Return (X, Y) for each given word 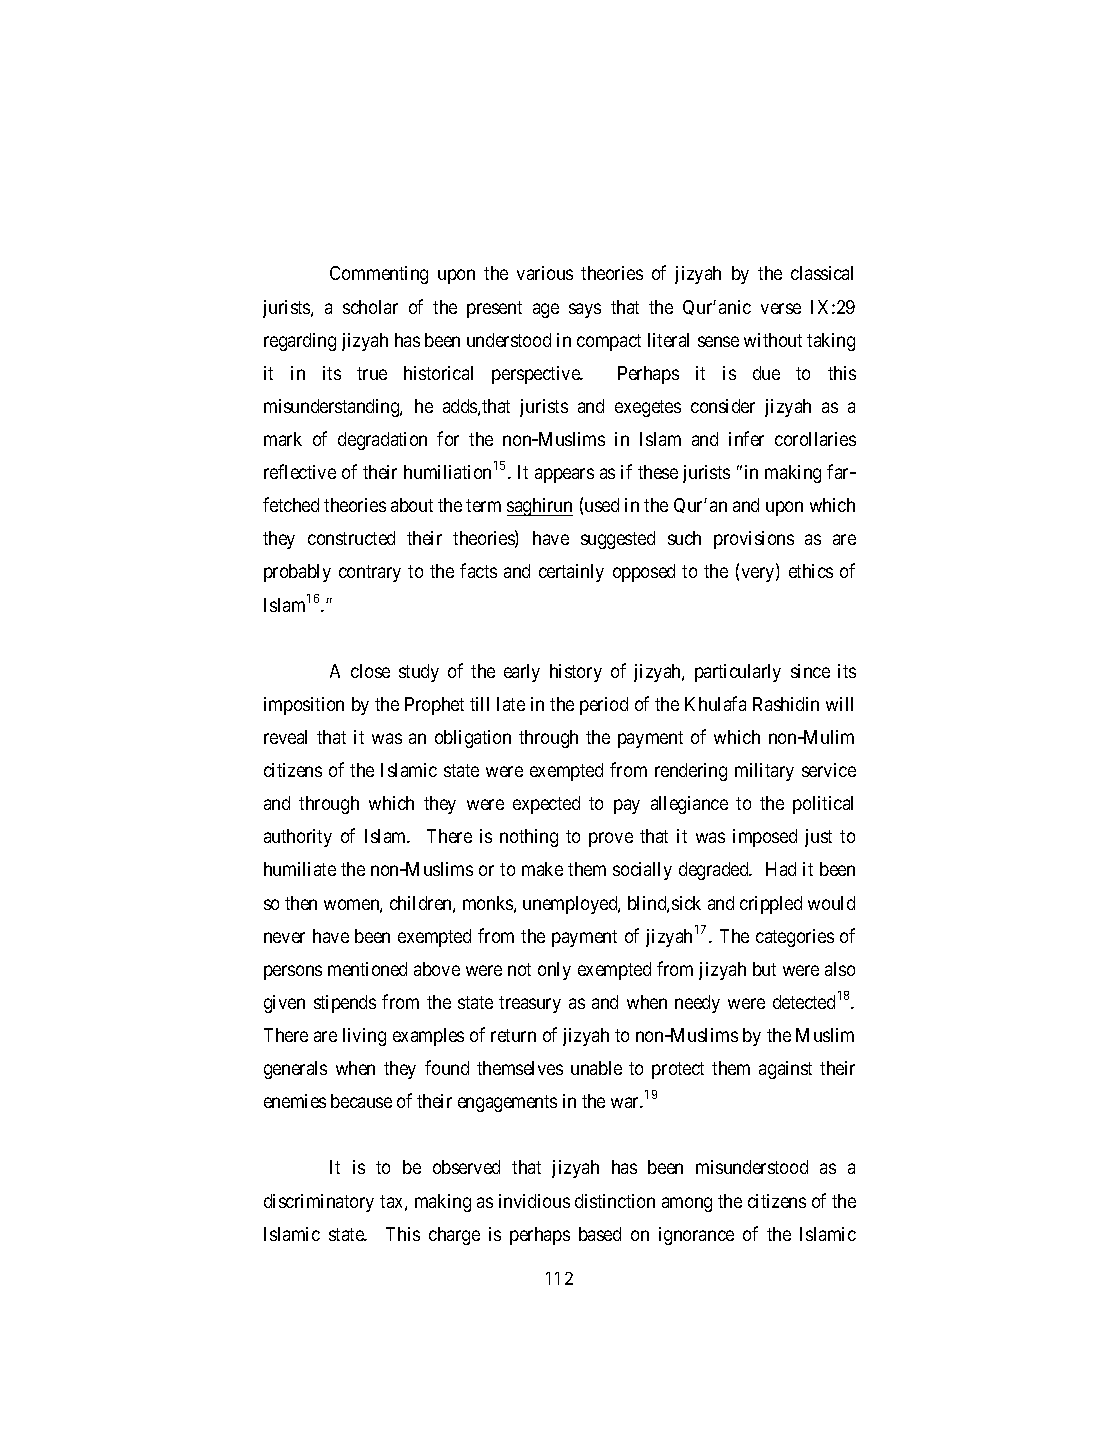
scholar (370, 307)
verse (781, 308)
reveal (285, 737)
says (585, 310)
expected (546, 805)
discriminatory (319, 1203)
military (764, 772)
